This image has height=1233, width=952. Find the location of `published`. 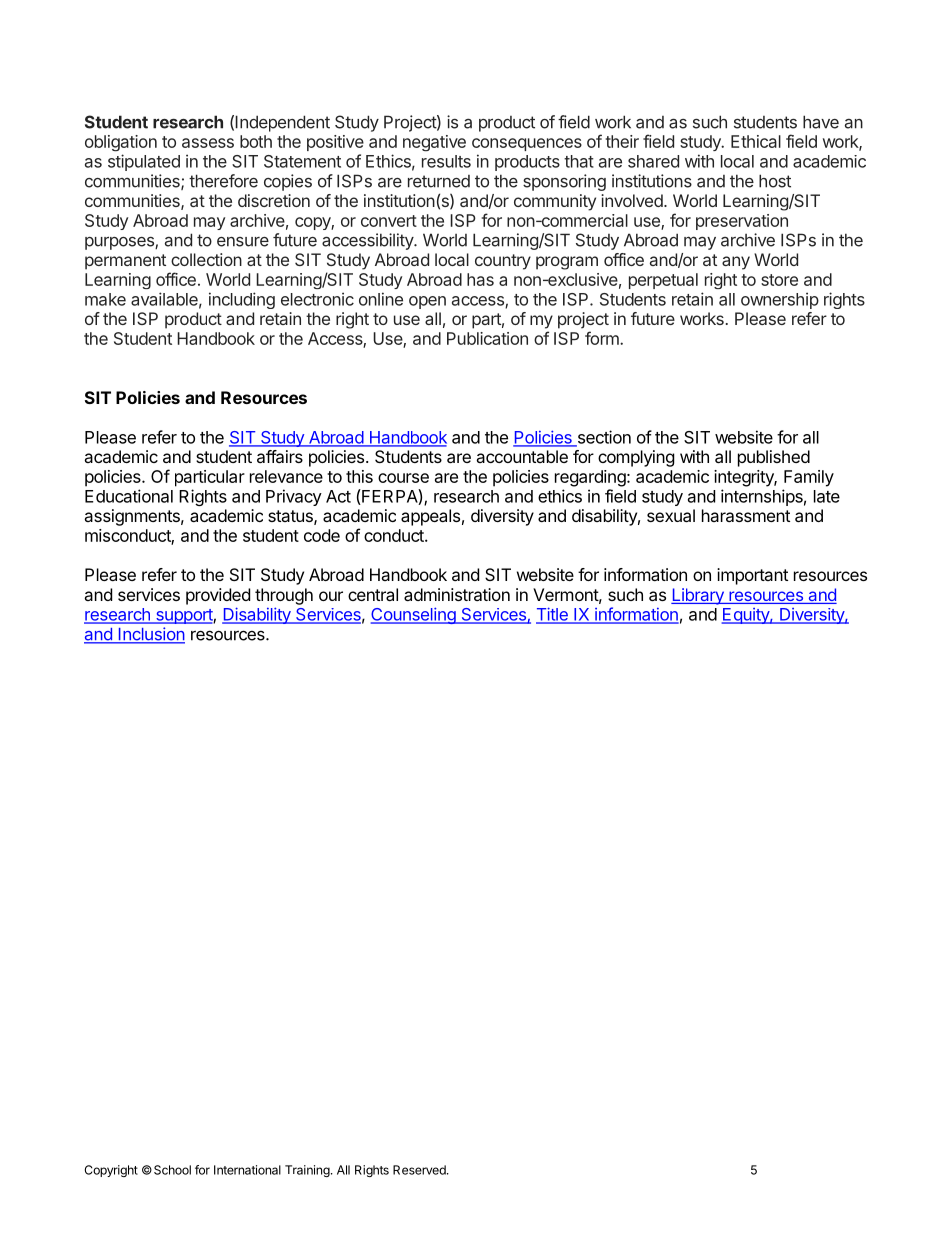

published is located at coordinates (774, 458).
